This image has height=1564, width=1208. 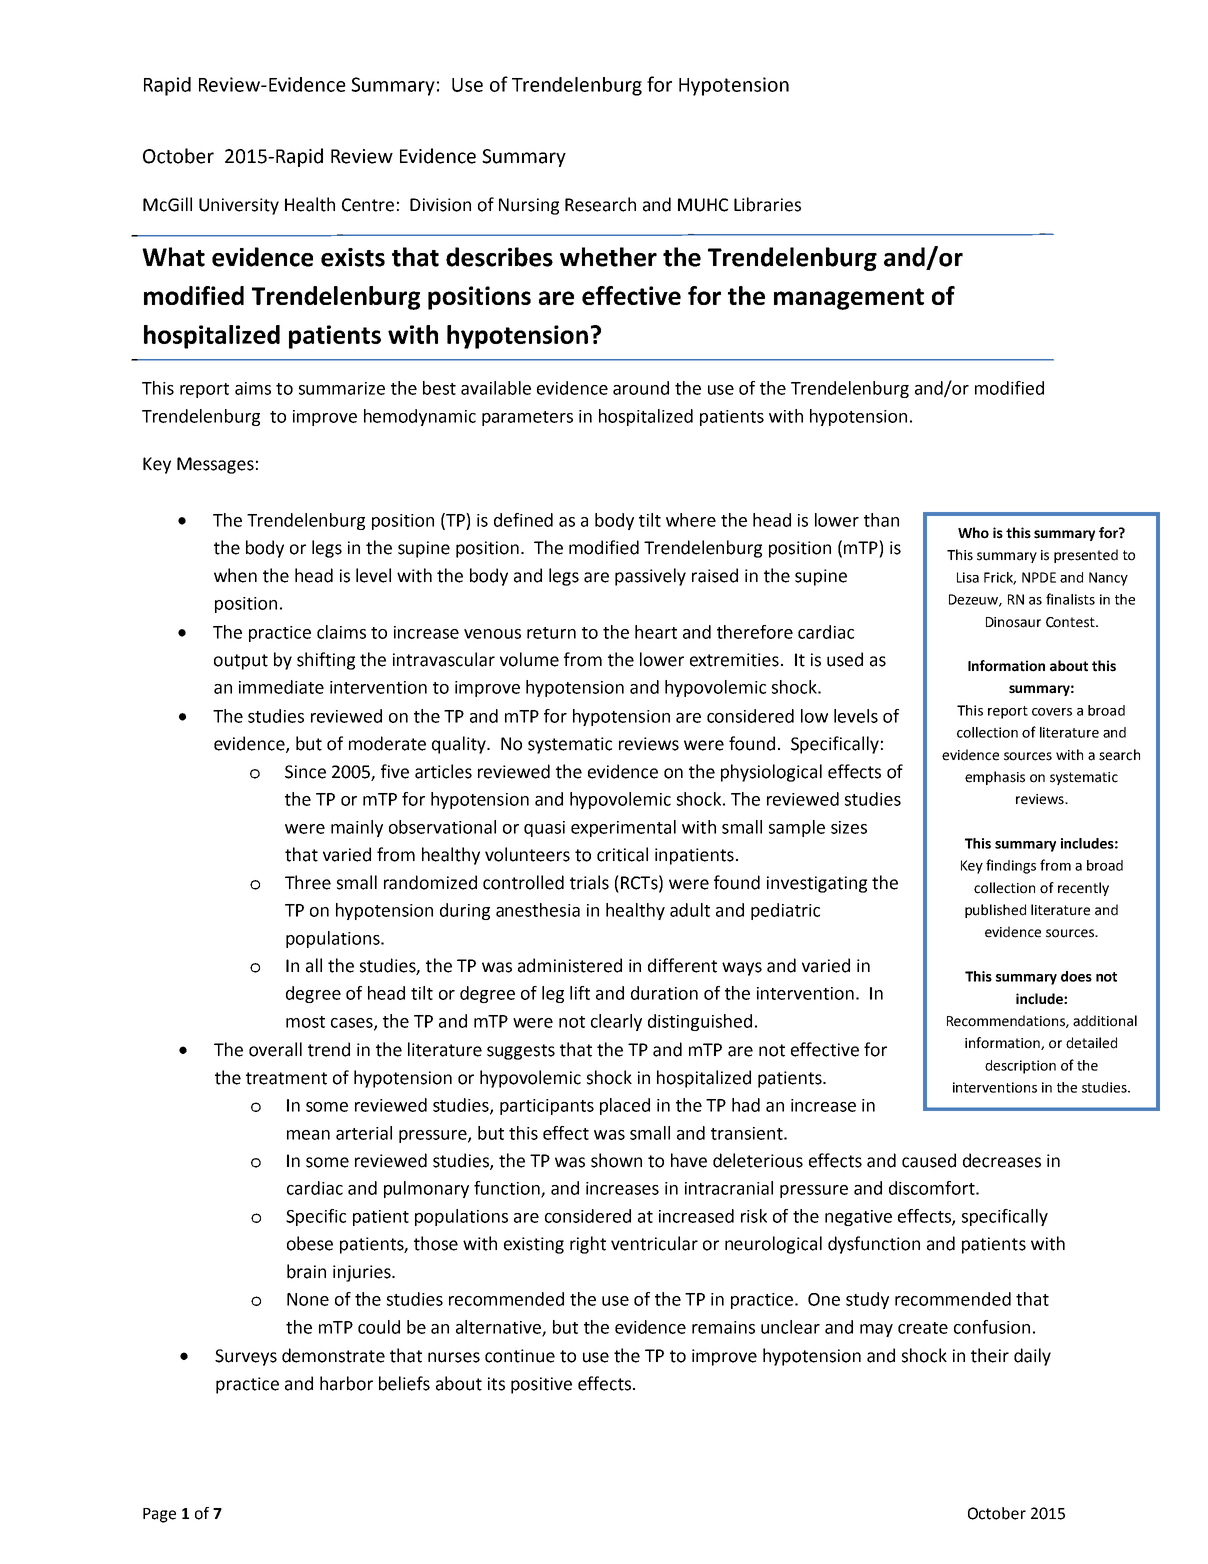 What do you see at coordinates (239, 206) in the image?
I see `University` at bounding box center [239, 206].
